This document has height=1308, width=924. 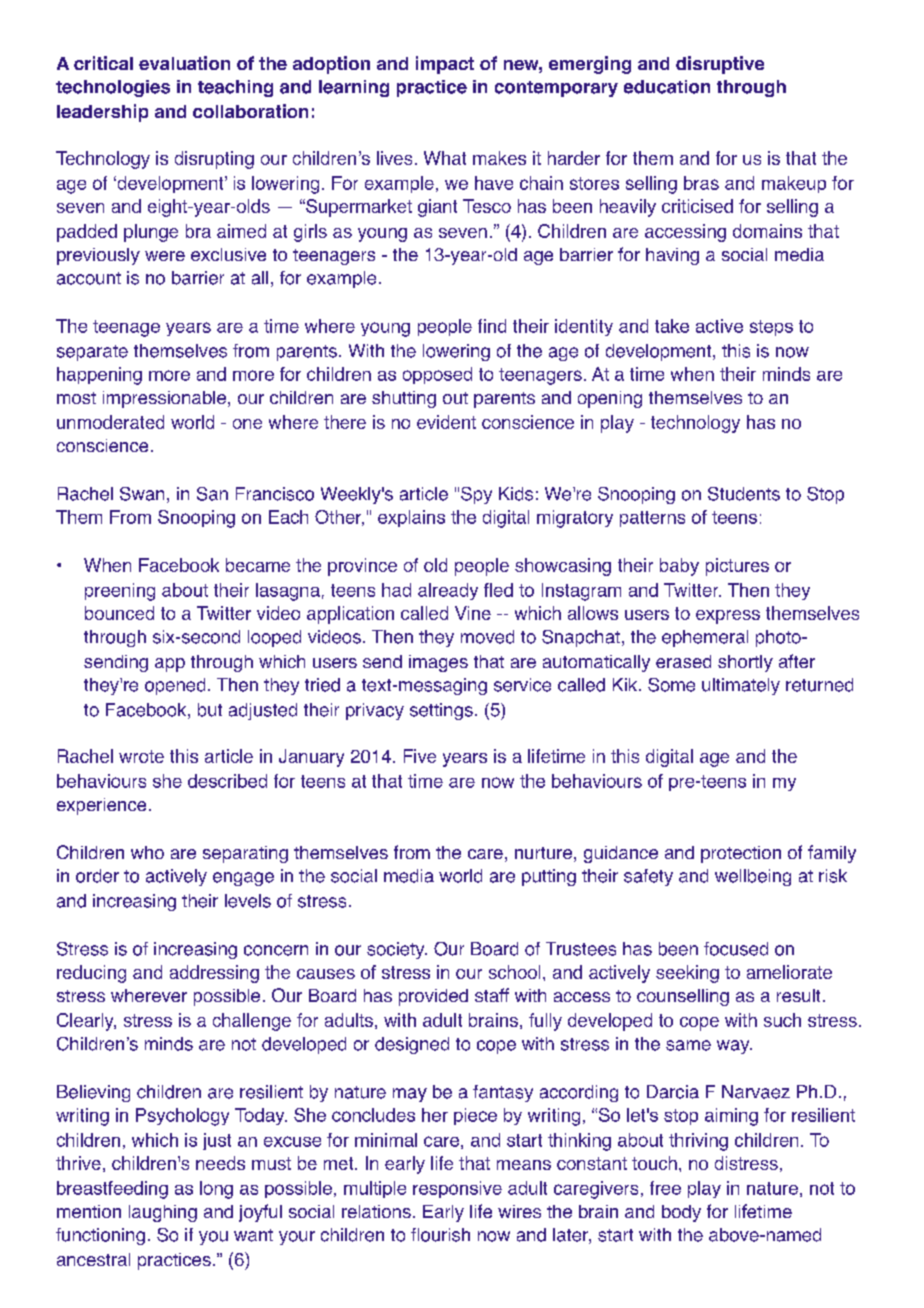 What do you see at coordinates (720, 65) in the document?
I see `disruptive` at bounding box center [720, 65].
